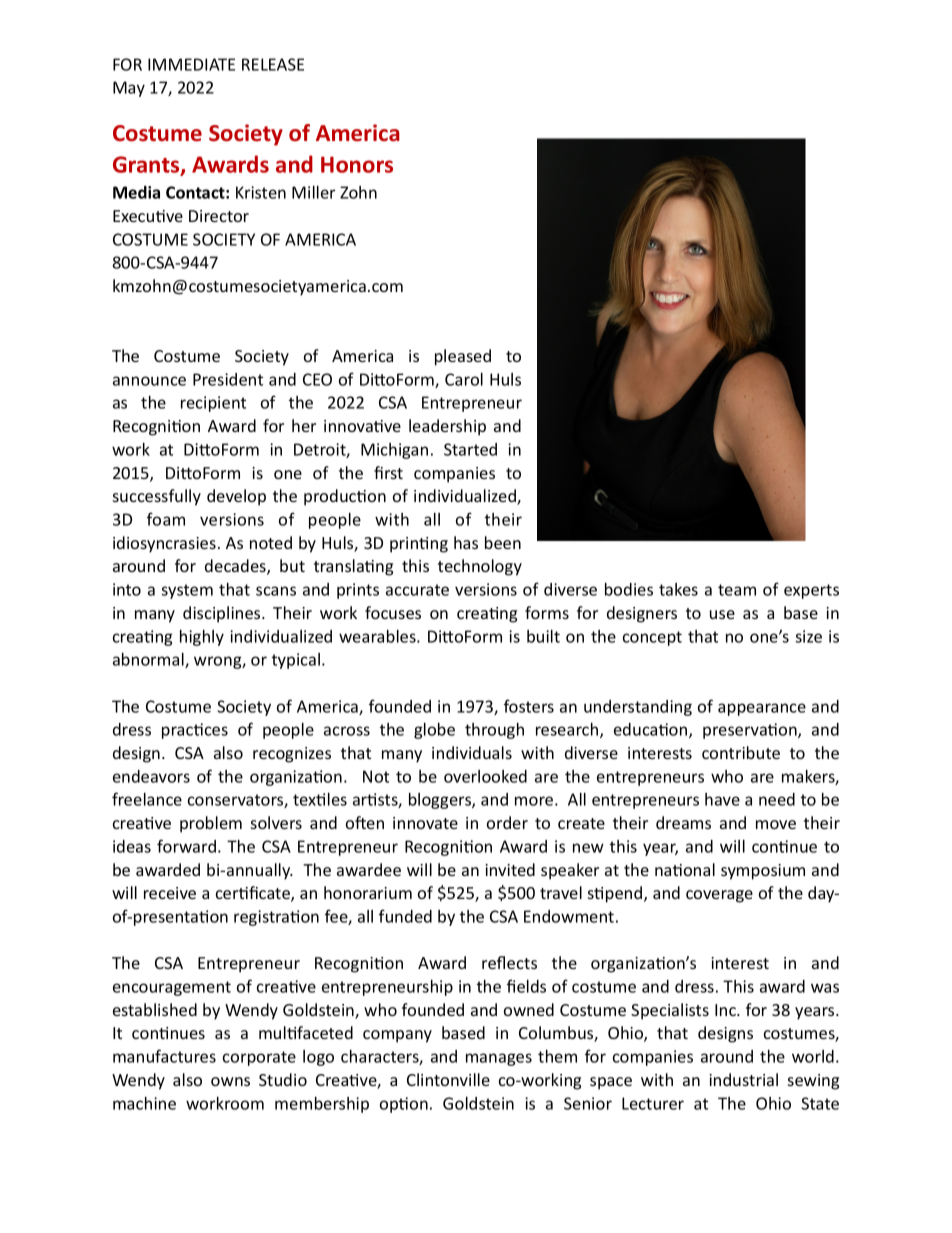 The height and width of the screenshot is (1233, 952). What do you see at coordinates (273, 64) in the screenshot?
I see `RELEASE` at bounding box center [273, 64].
